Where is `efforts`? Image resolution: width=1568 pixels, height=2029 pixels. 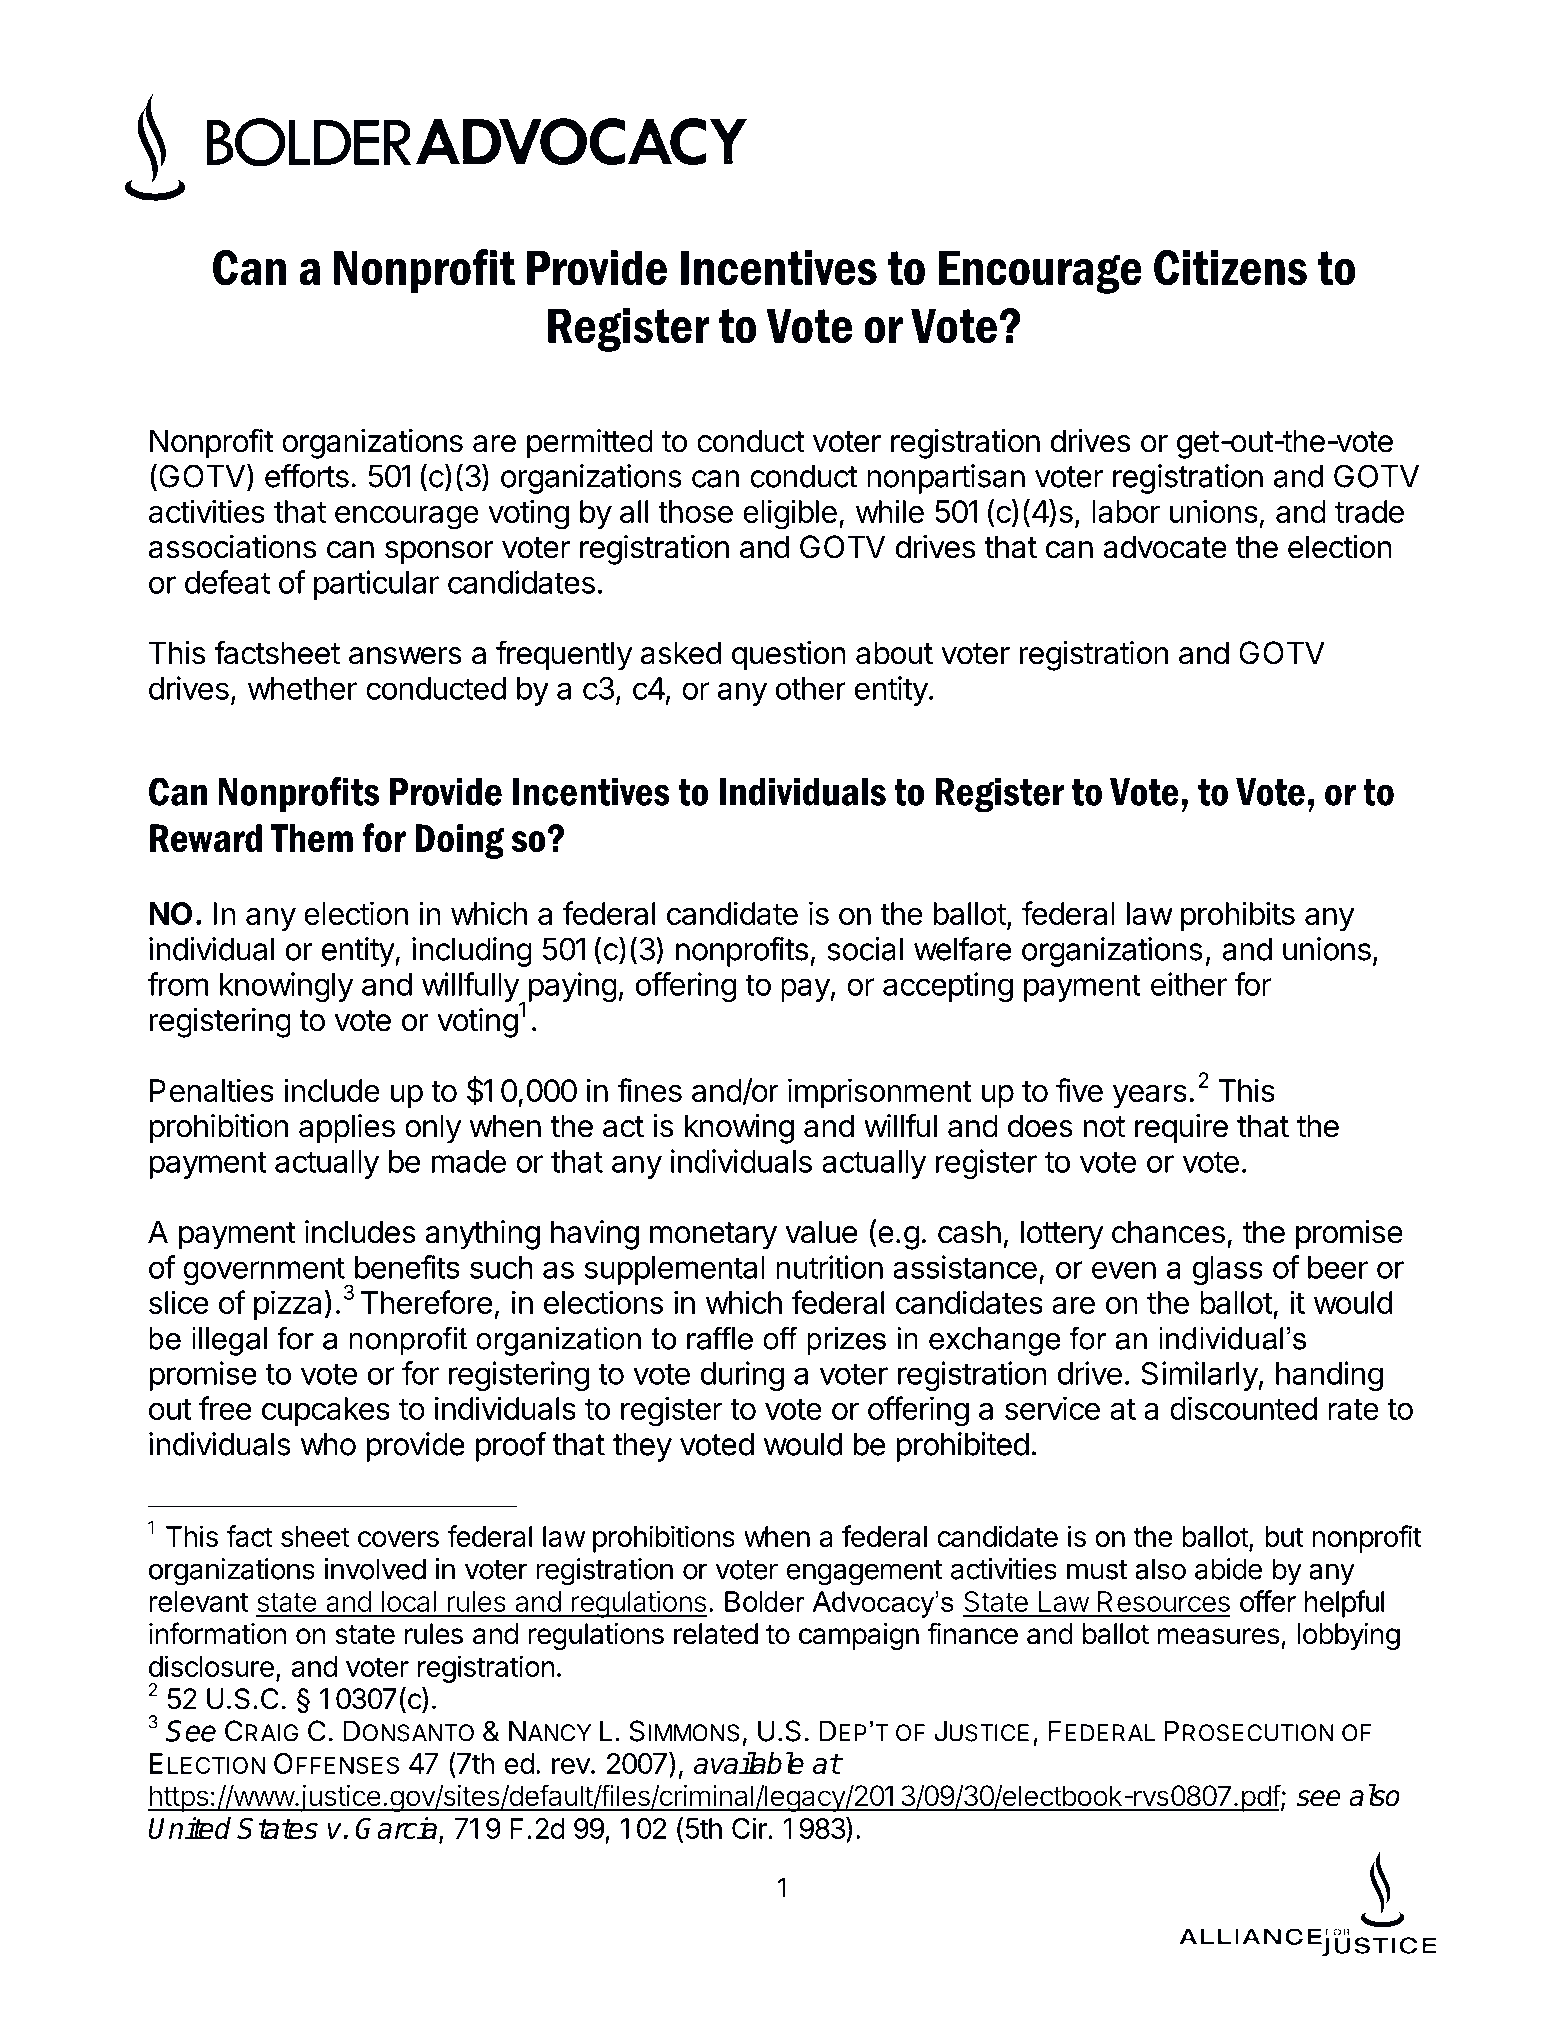
efforts is located at coordinates (307, 476).
